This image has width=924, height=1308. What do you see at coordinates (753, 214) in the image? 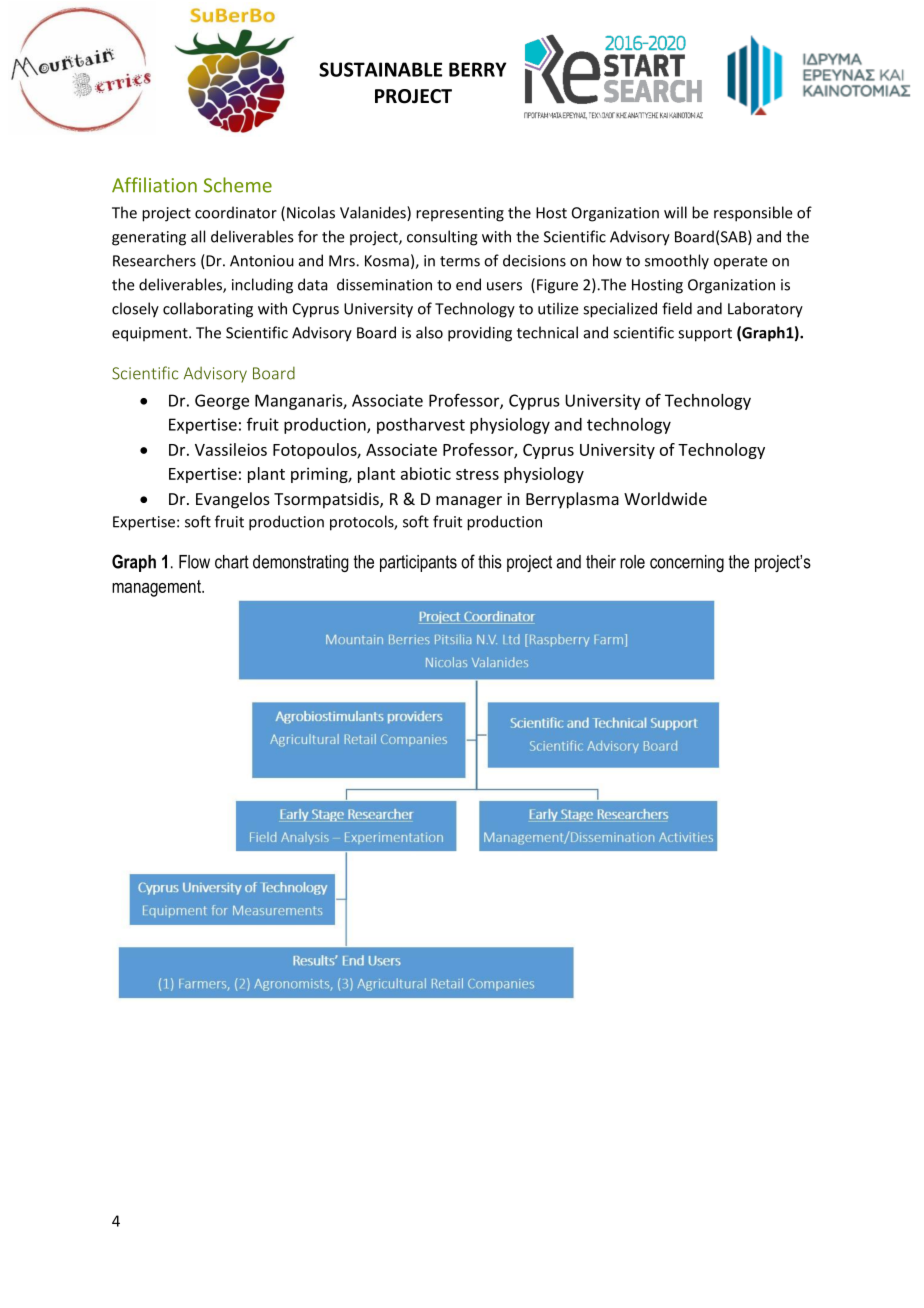
I see `responsible` at bounding box center [753, 214].
